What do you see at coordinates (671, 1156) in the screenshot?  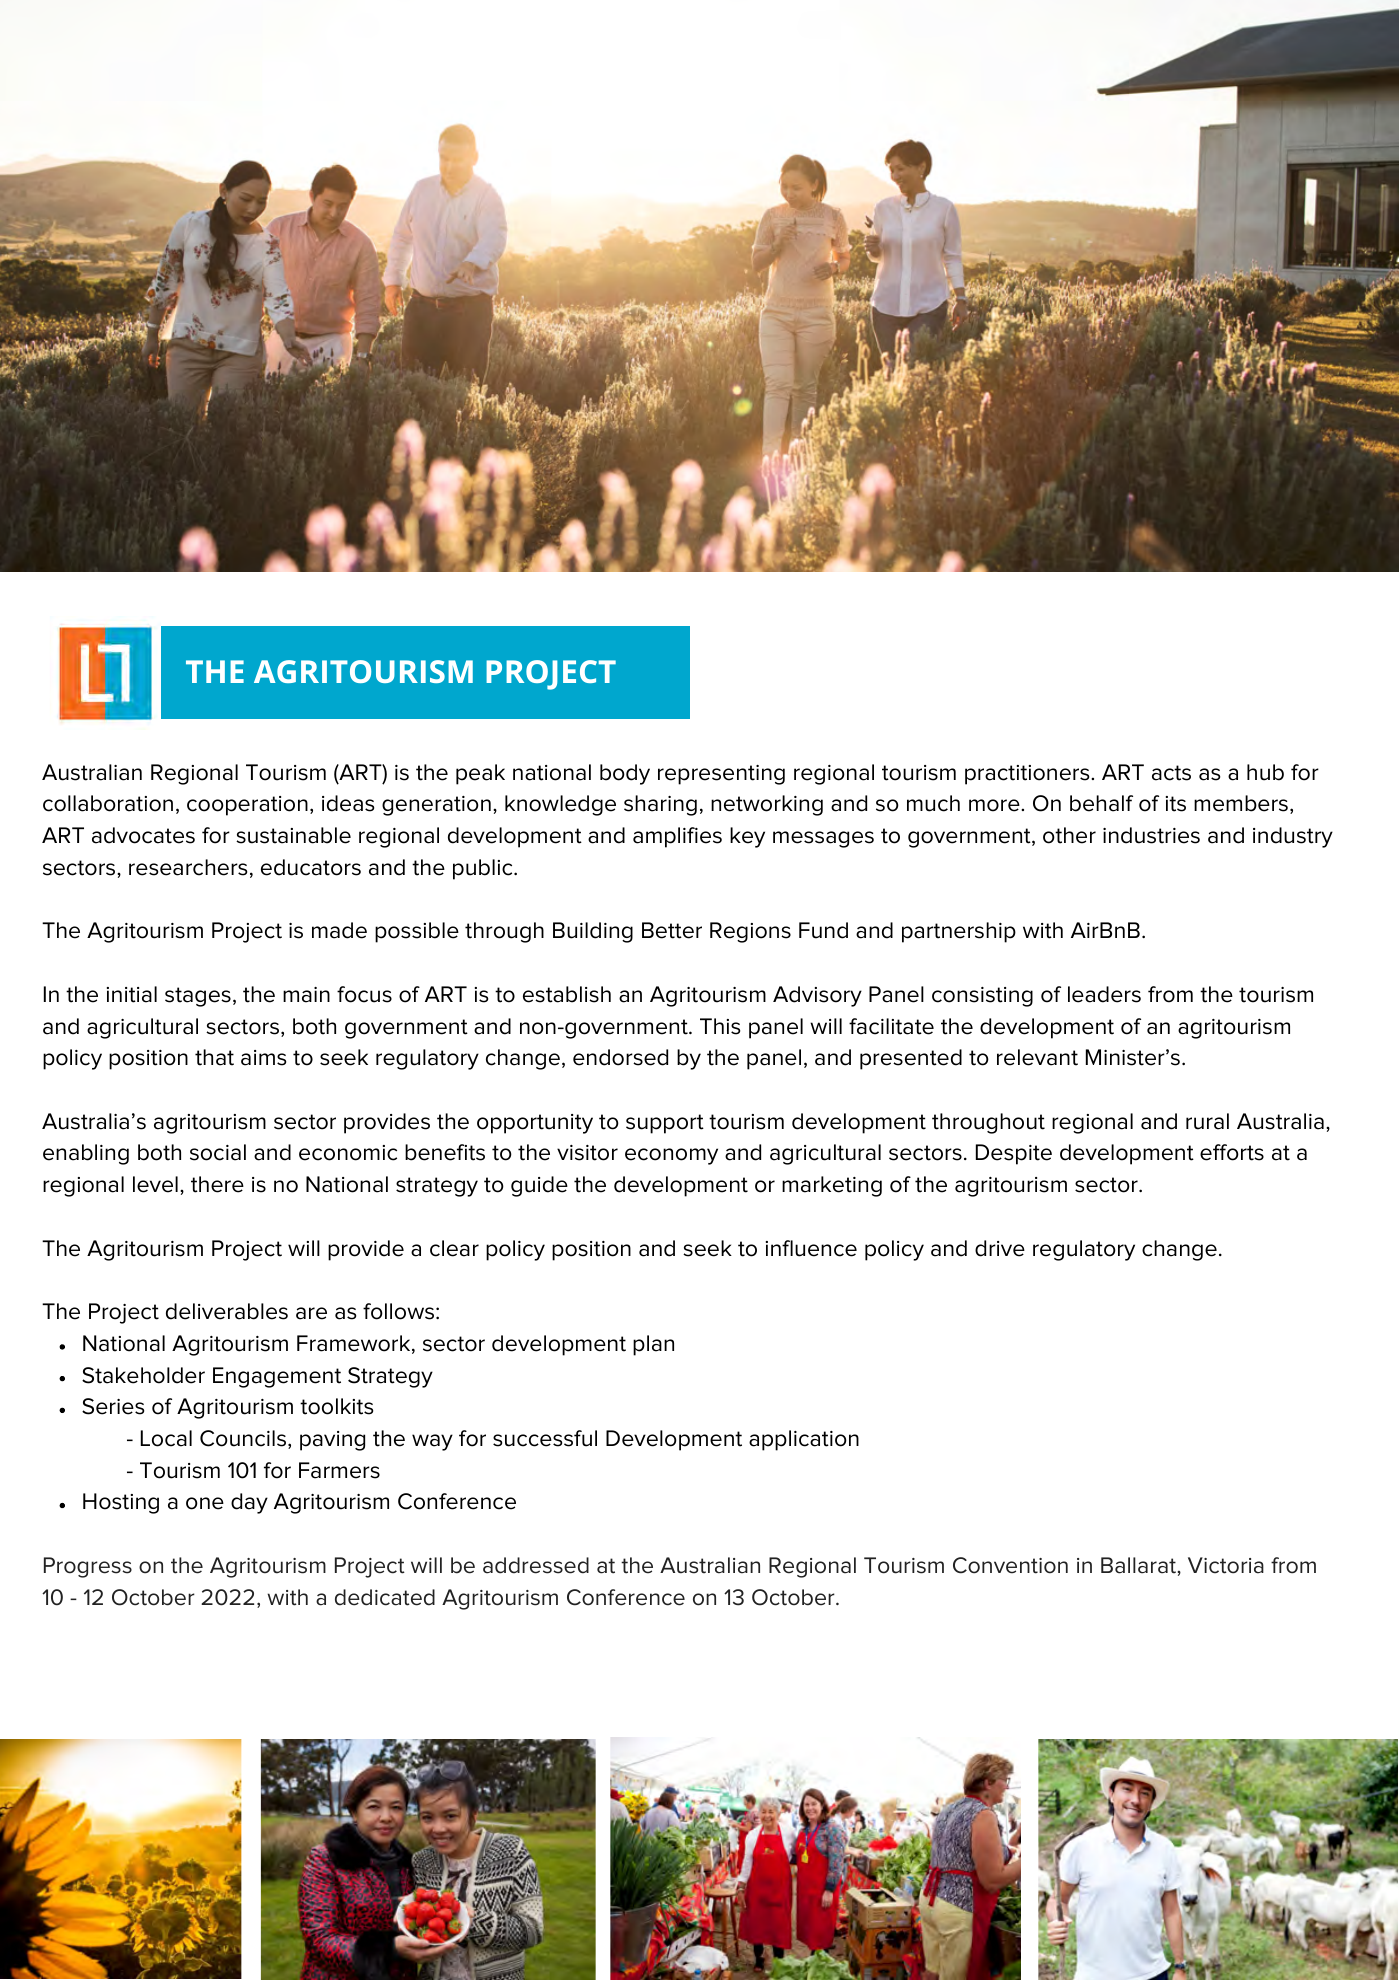 I see `economy` at bounding box center [671, 1156].
